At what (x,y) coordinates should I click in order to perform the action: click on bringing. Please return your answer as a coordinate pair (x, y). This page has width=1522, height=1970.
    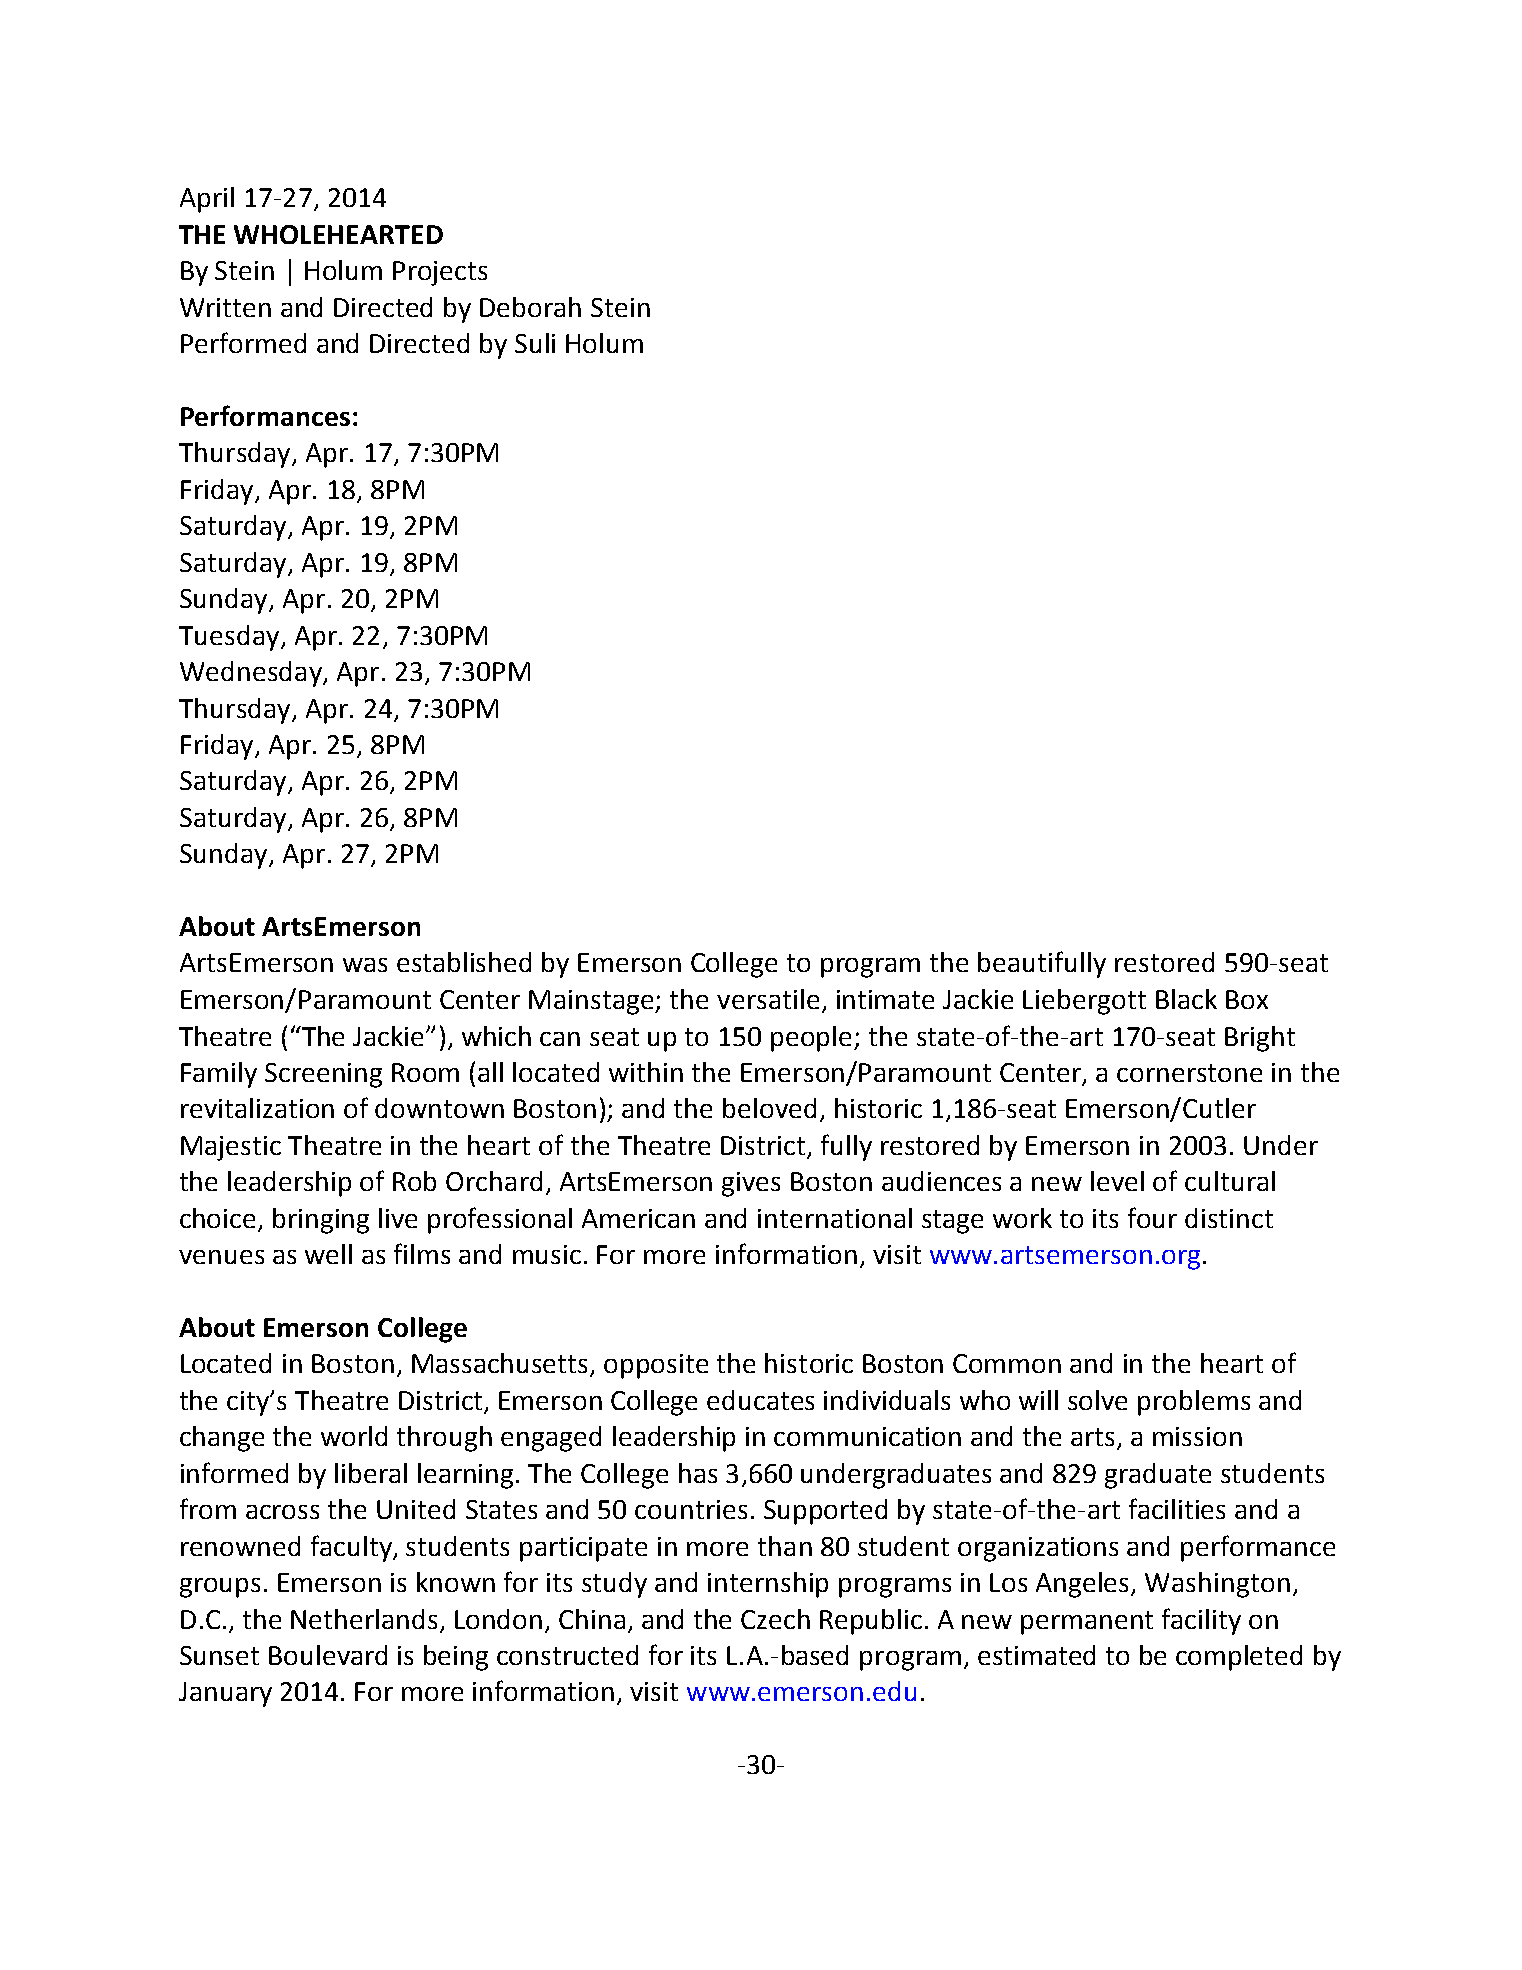
    Looking at the image, I should click on (321, 1221).
